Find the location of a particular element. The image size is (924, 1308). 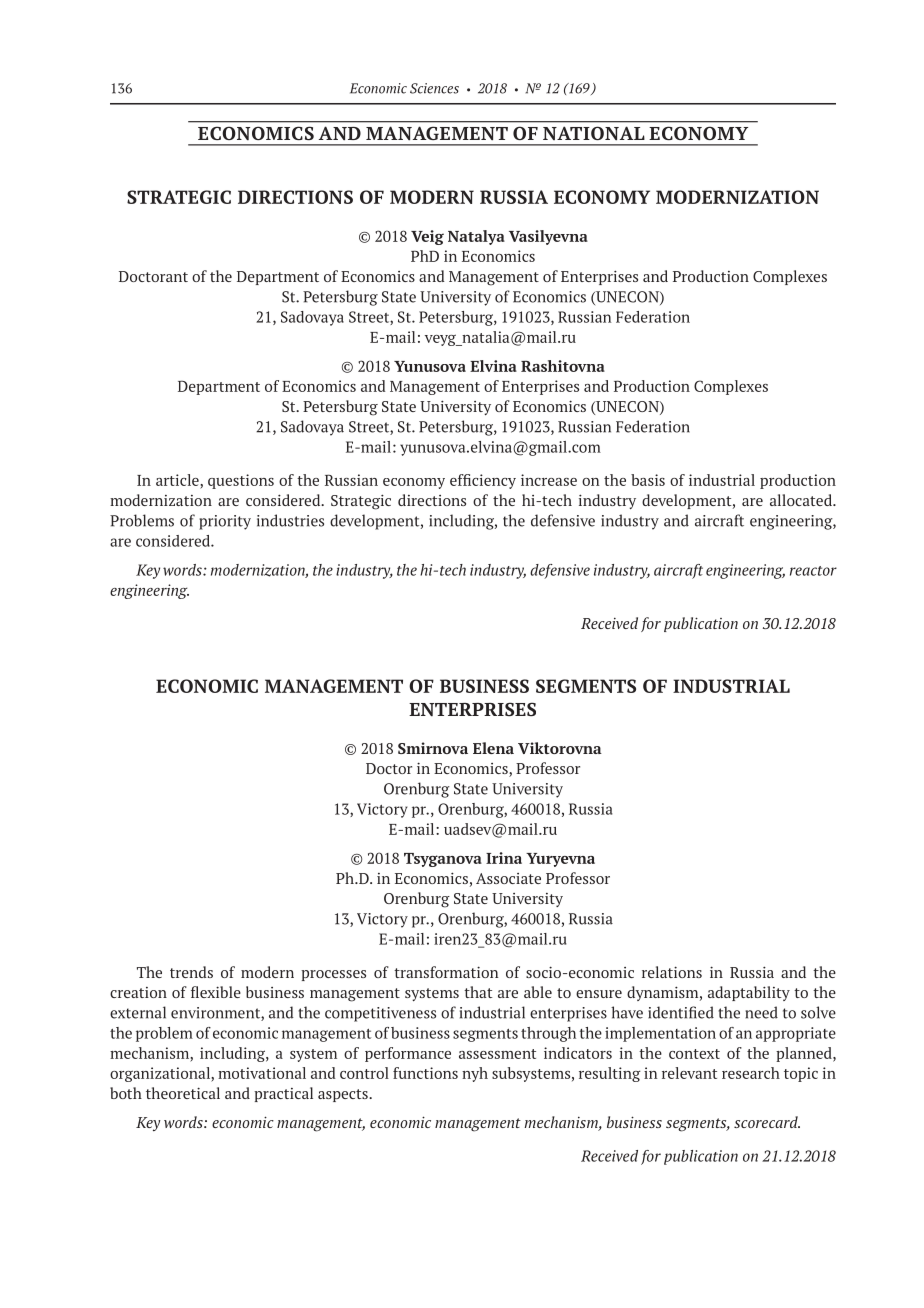

theoretical is located at coordinates (183, 1093).
